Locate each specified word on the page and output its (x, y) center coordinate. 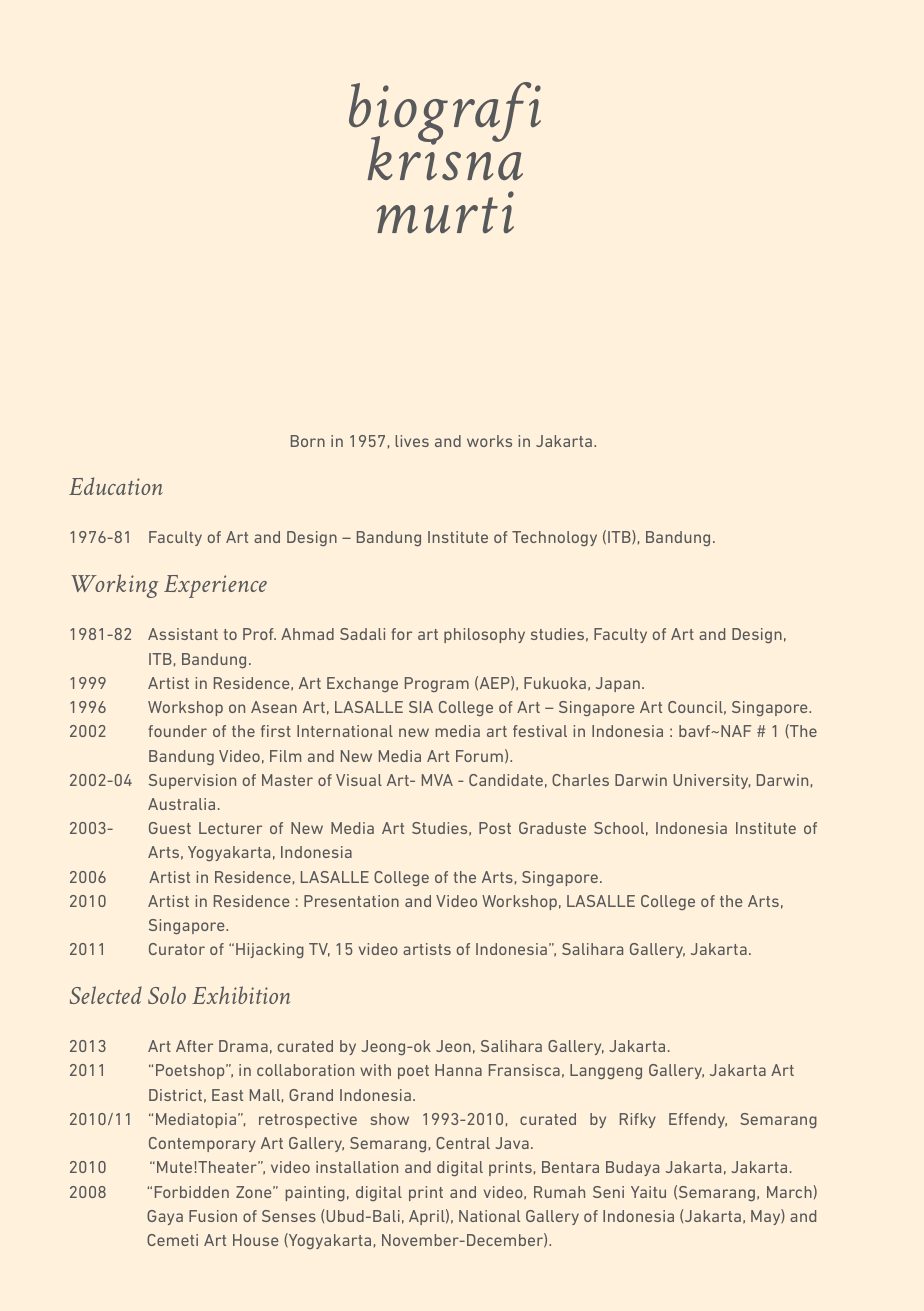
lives (412, 441)
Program (437, 684)
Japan (618, 684)
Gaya (165, 1217)
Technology (554, 538)
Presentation (351, 901)
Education (116, 486)
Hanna (458, 1070)
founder (177, 731)
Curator (177, 949)
